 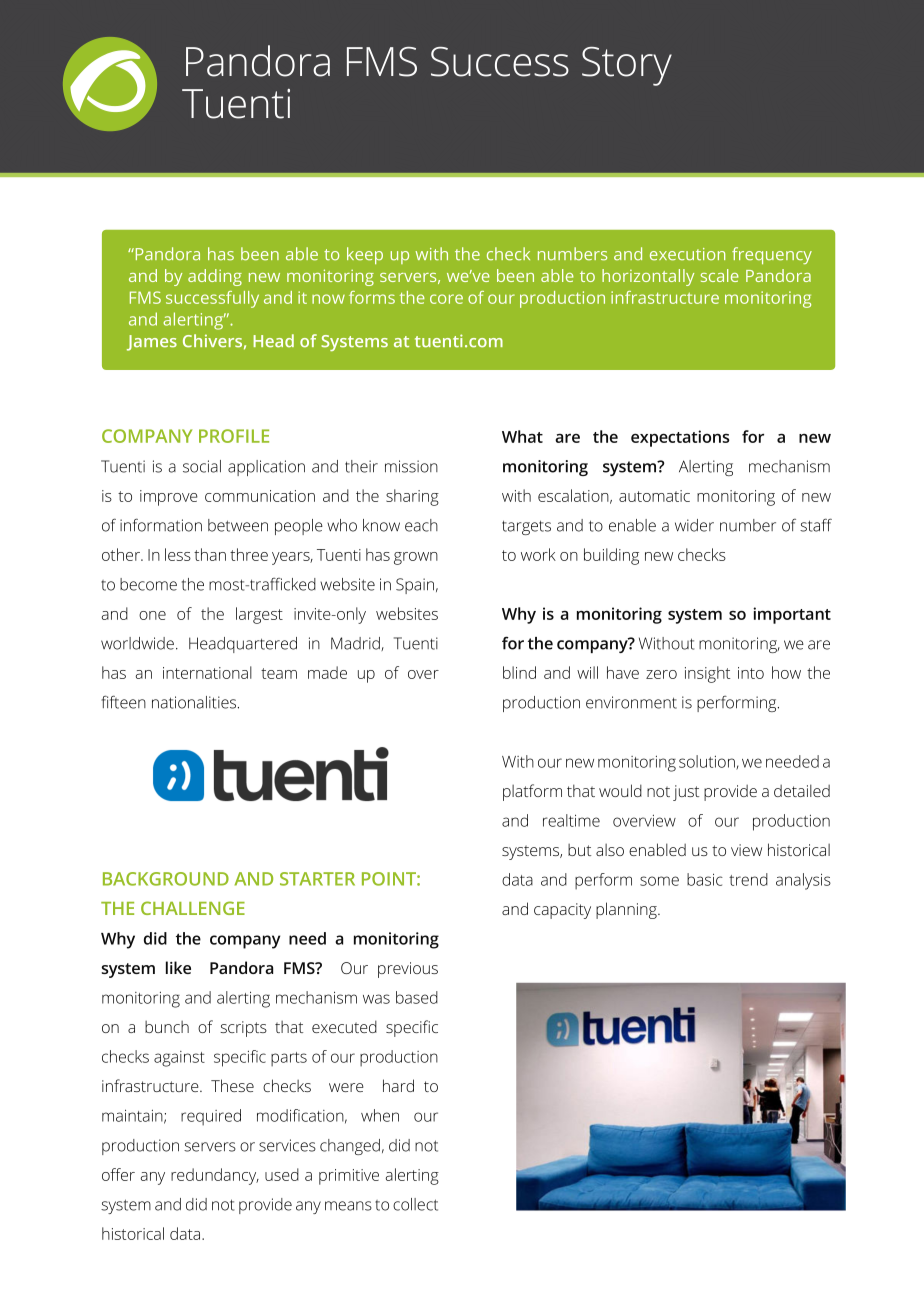 What do you see at coordinates (519, 672) in the screenshot?
I see `blind` at bounding box center [519, 672].
